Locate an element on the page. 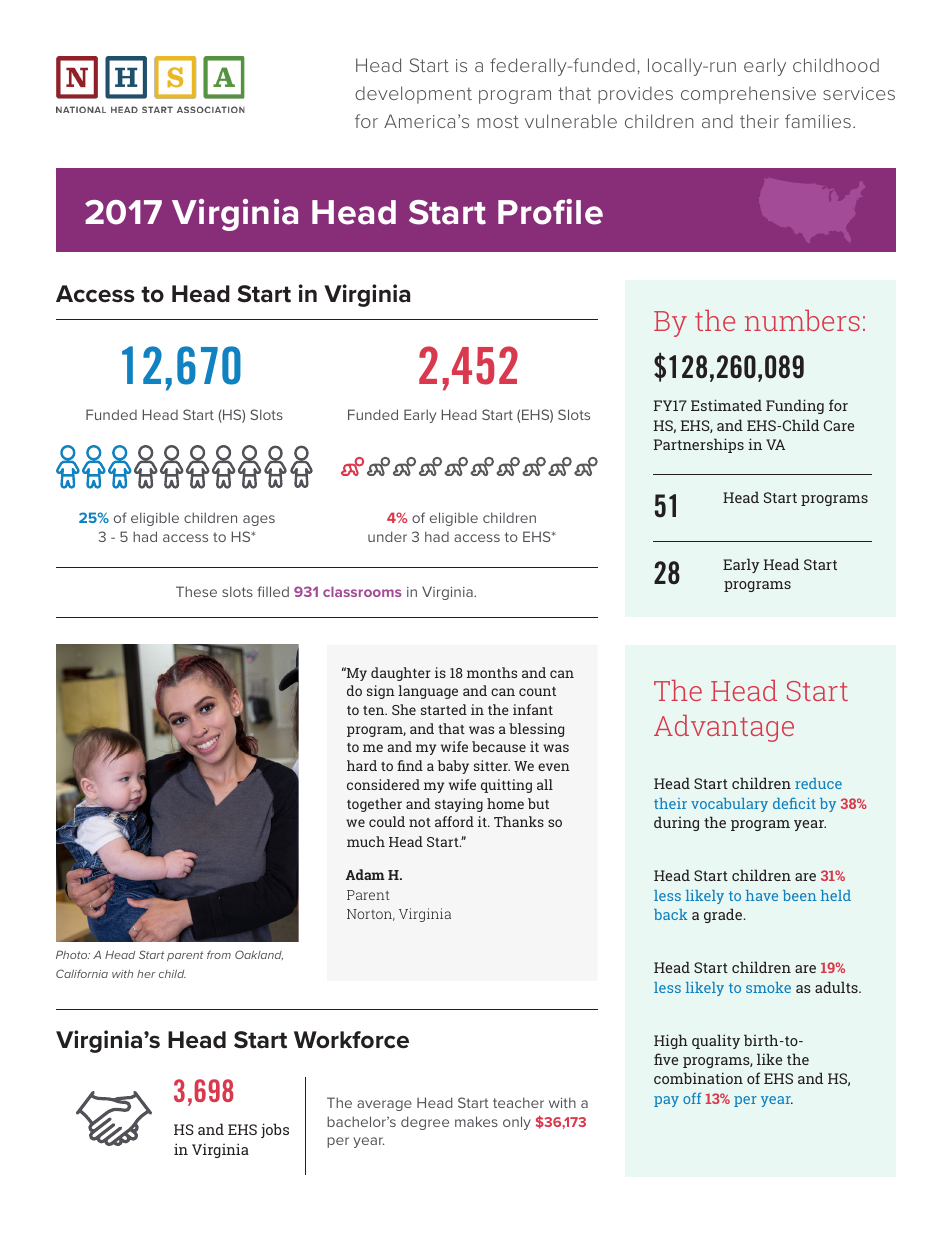 This page has width=952, height=1233. comprehensive is located at coordinates (748, 95).
